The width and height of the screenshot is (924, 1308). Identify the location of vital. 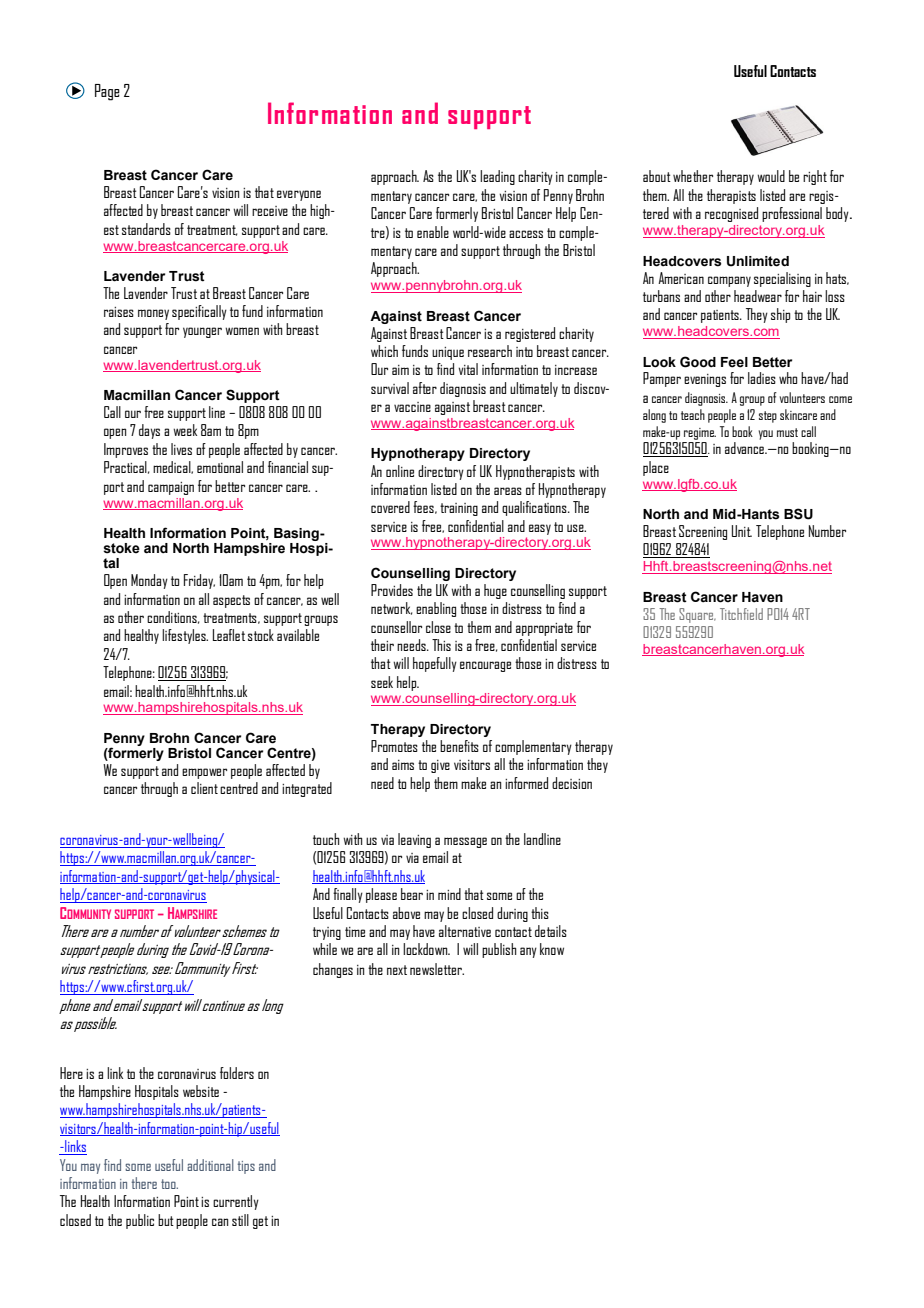
(468, 369).
